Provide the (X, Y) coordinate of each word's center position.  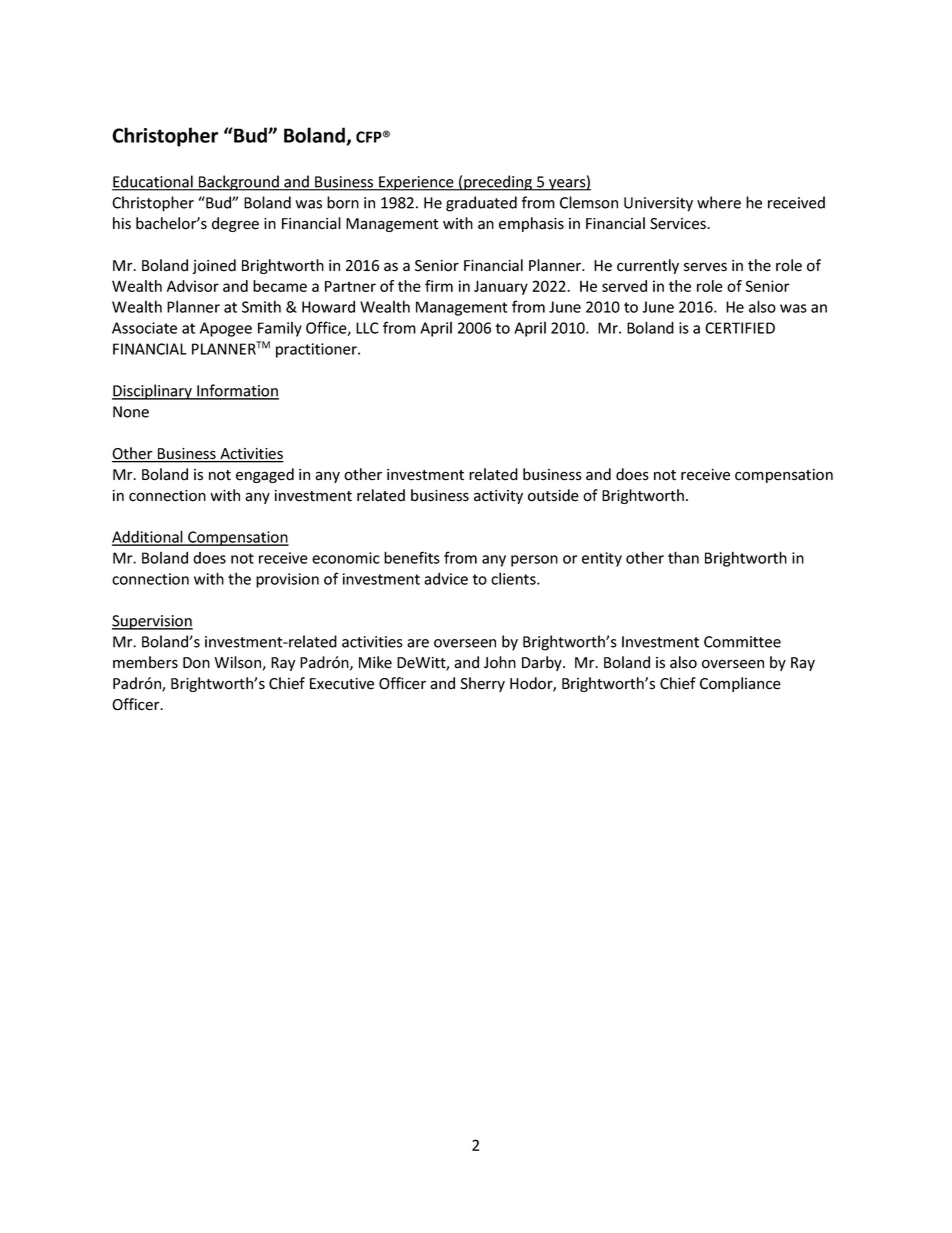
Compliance (740, 684)
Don (196, 663)
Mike (375, 662)
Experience (416, 183)
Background (239, 183)
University (658, 204)
